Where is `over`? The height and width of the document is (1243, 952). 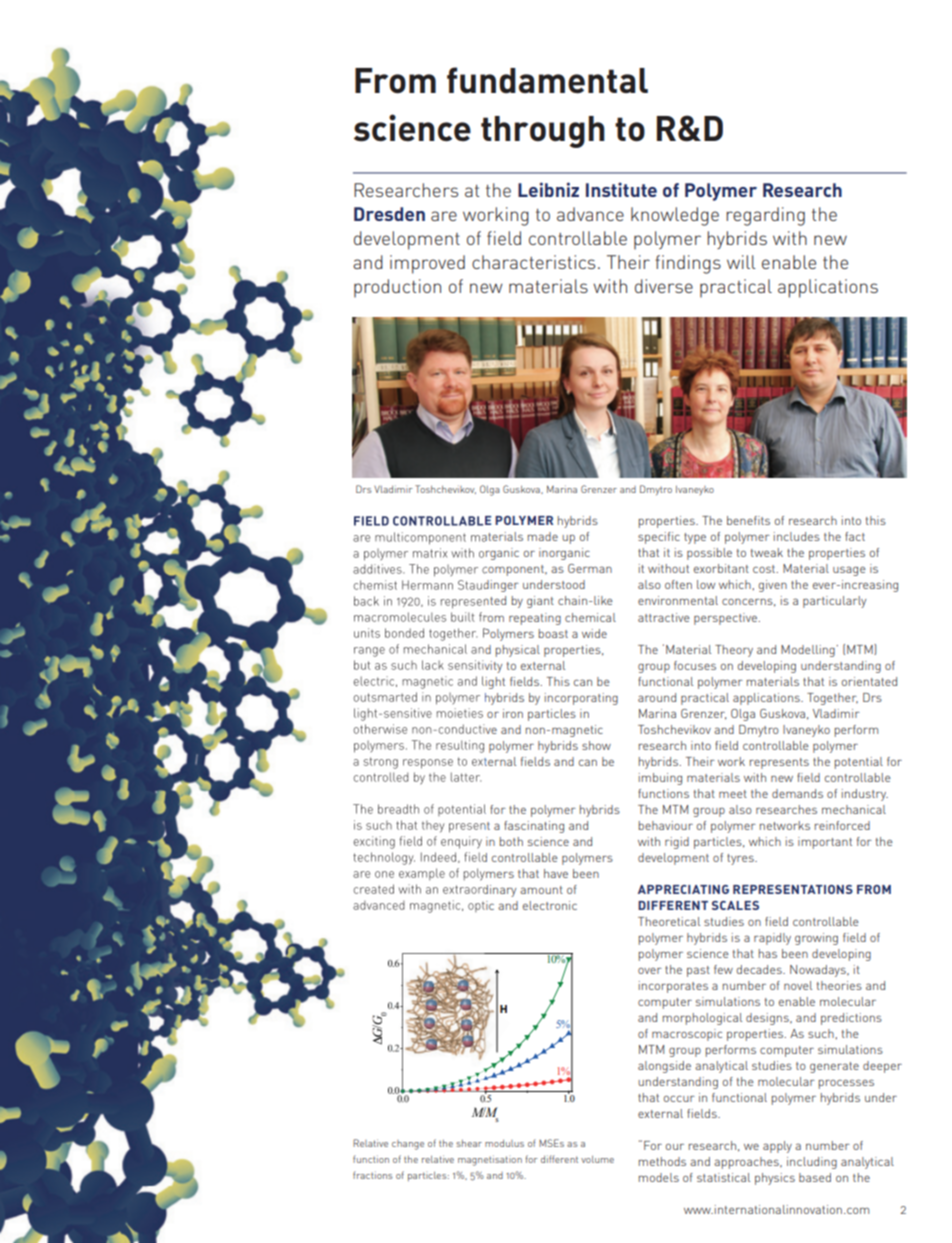
over is located at coordinates (650, 971).
